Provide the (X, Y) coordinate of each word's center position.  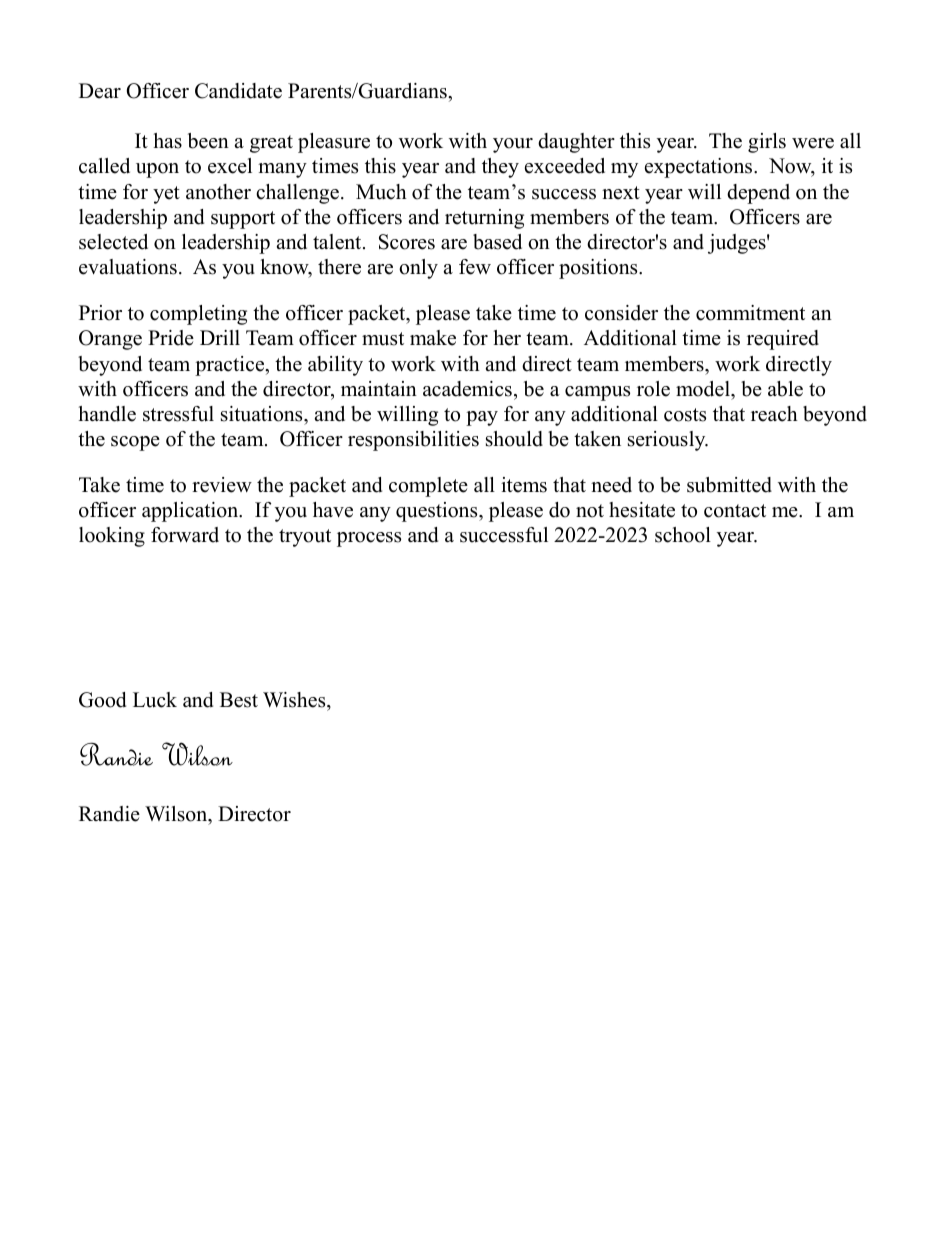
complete (428, 487)
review (222, 485)
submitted (729, 485)
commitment (750, 313)
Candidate (238, 91)
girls (767, 143)
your (513, 145)
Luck (155, 700)
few (475, 267)
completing (198, 315)
